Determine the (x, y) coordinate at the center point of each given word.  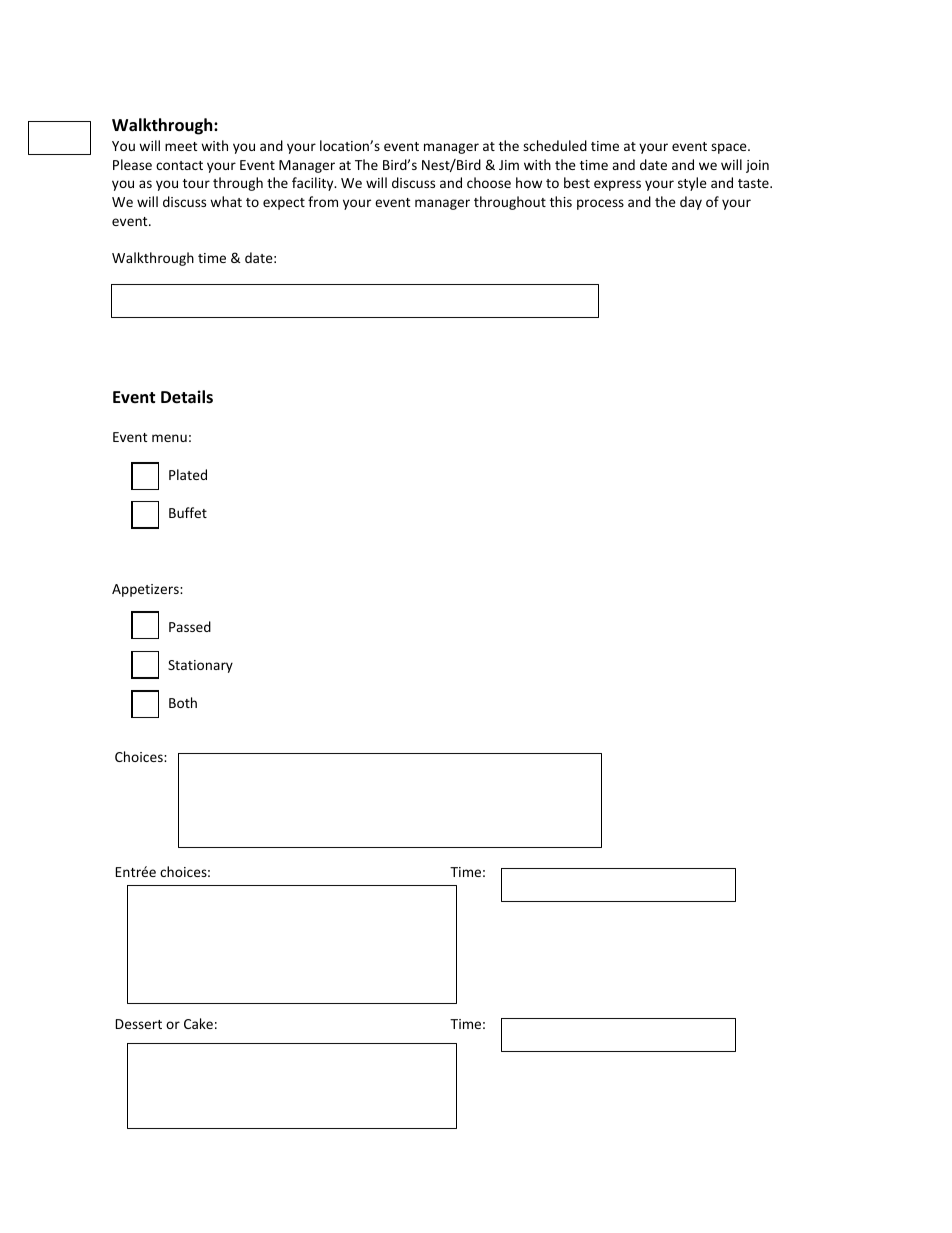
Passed (190, 626)
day (691, 203)
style (692, 184)
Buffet (188, 512)
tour (196, 183)
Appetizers (146, 590)
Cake (198, 1023)
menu (169, 438)
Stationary (200, 666)
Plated (188, 474)
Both (183, 702)
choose (489, 182)
